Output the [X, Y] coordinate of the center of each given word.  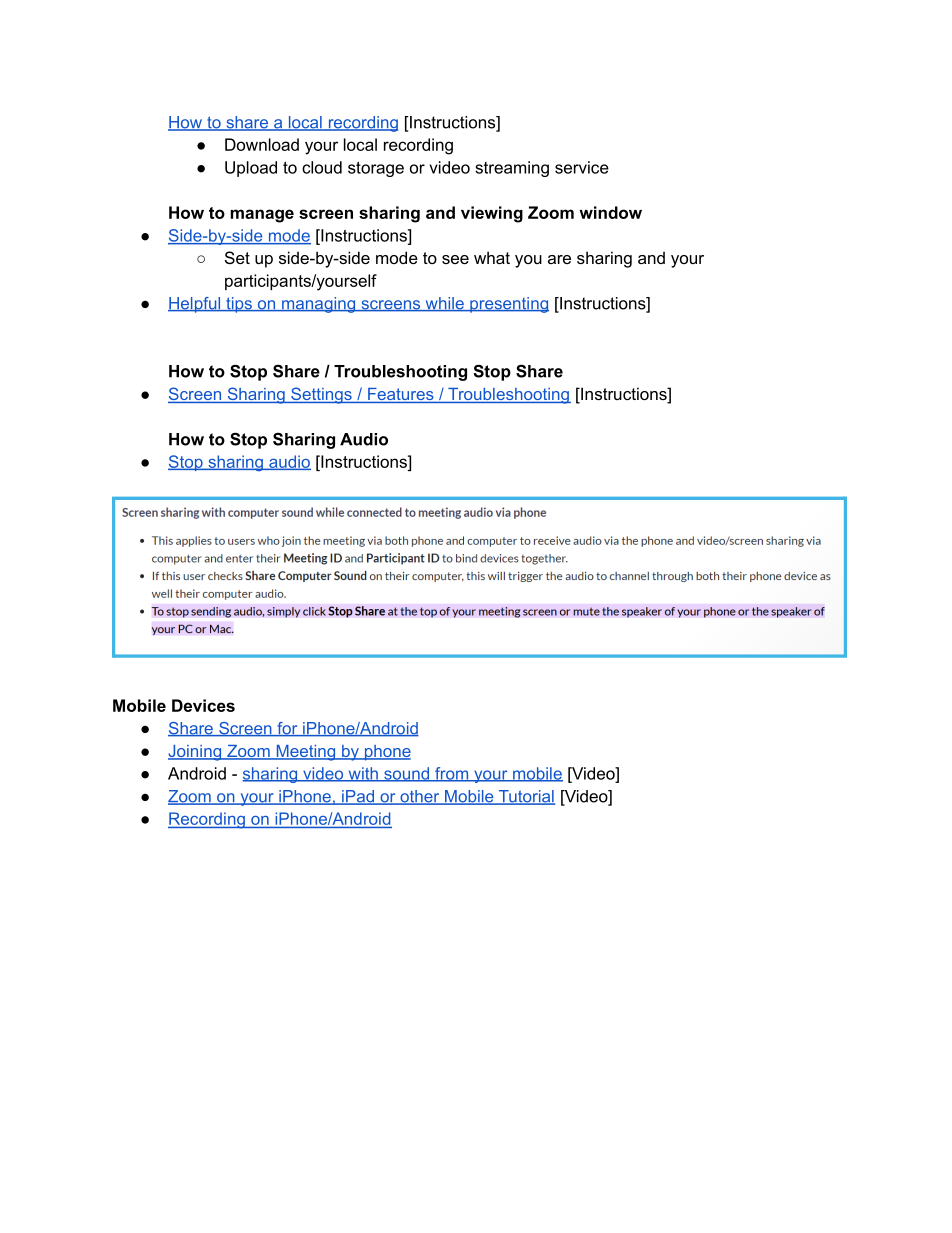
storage [376, 169]
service [582, 167]
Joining [196, 753]
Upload [251, 169]
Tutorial [525, 797]
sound [407, 774]
